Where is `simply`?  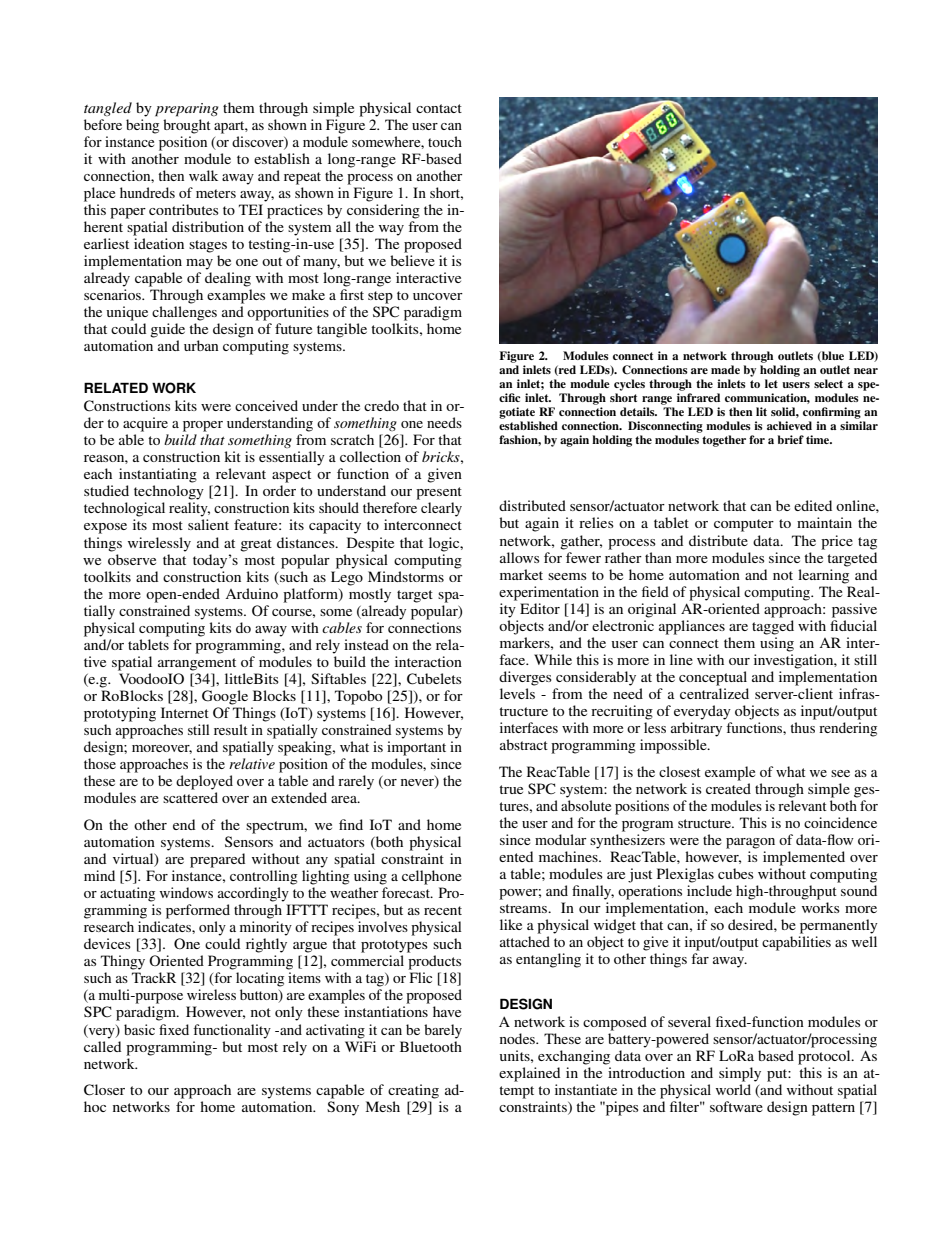
simply is located at coordinates (740, 1074).
